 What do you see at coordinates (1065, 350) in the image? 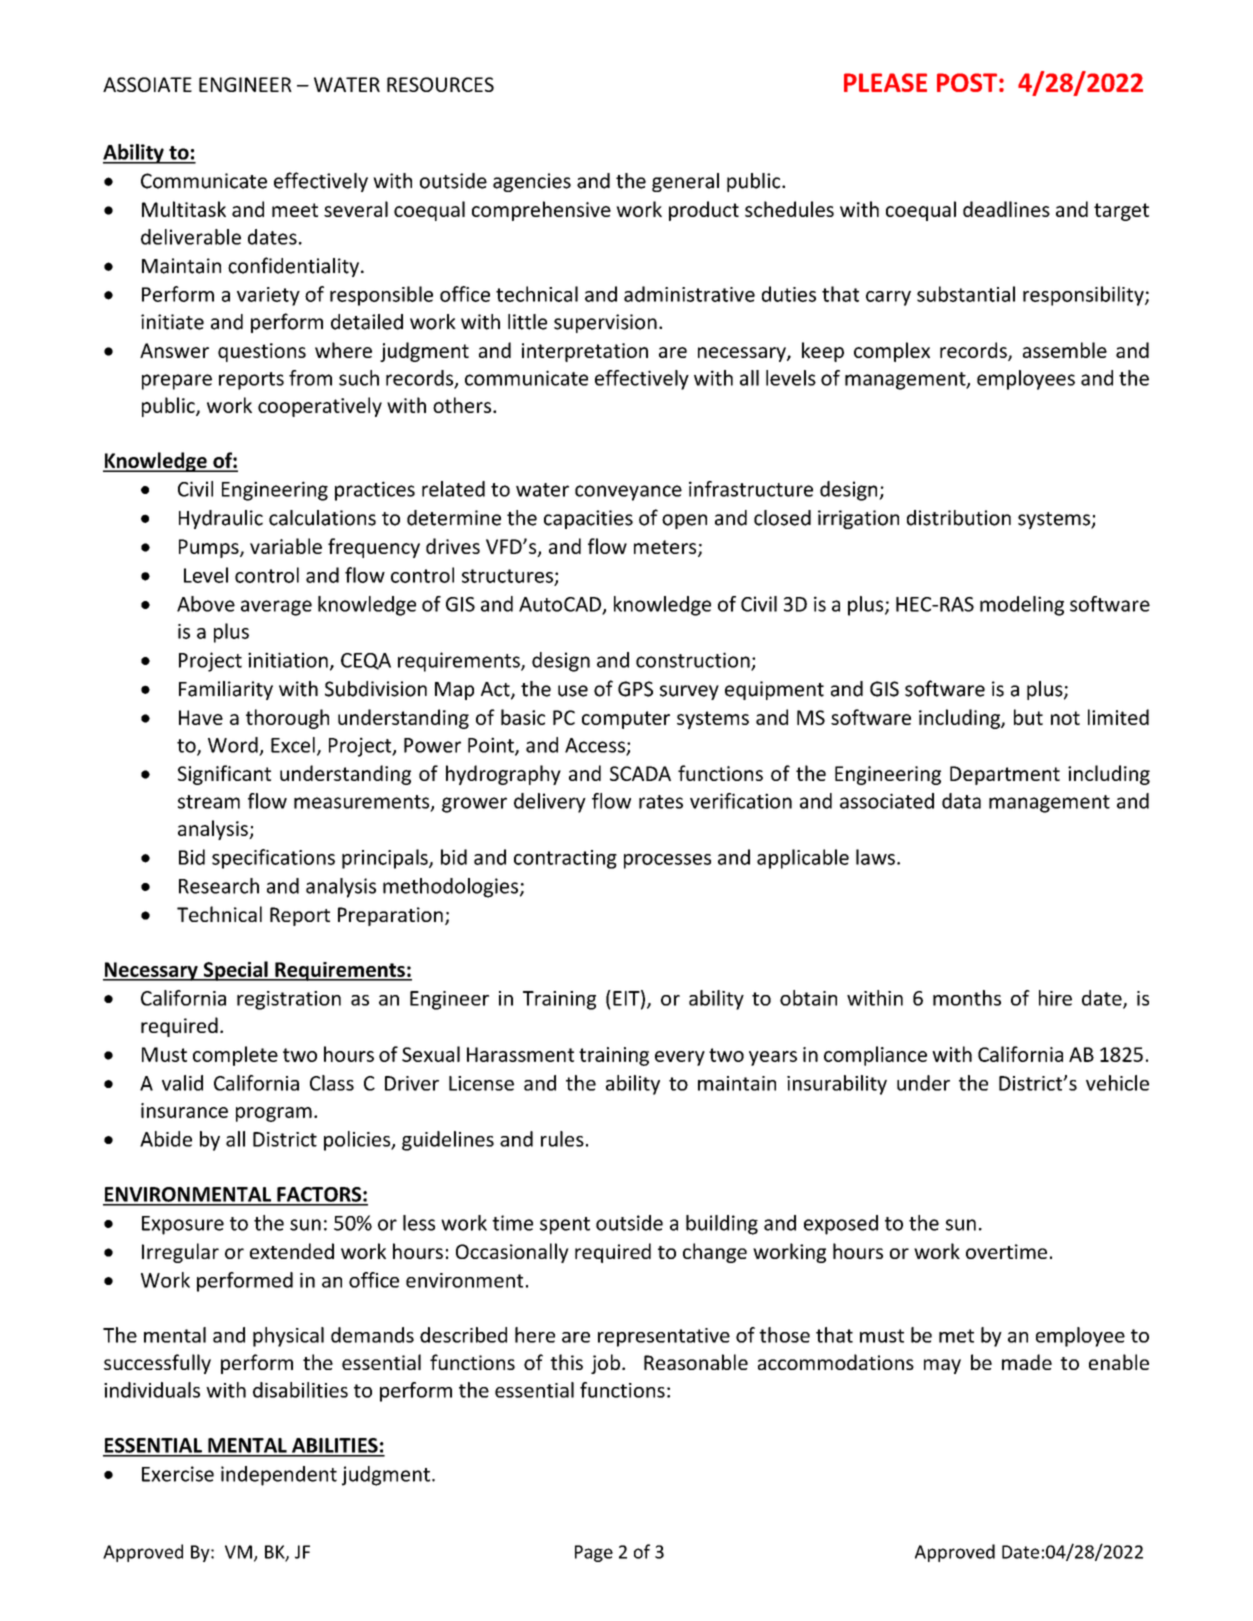
I see `assemble` at bounding box center [1065, 350].
